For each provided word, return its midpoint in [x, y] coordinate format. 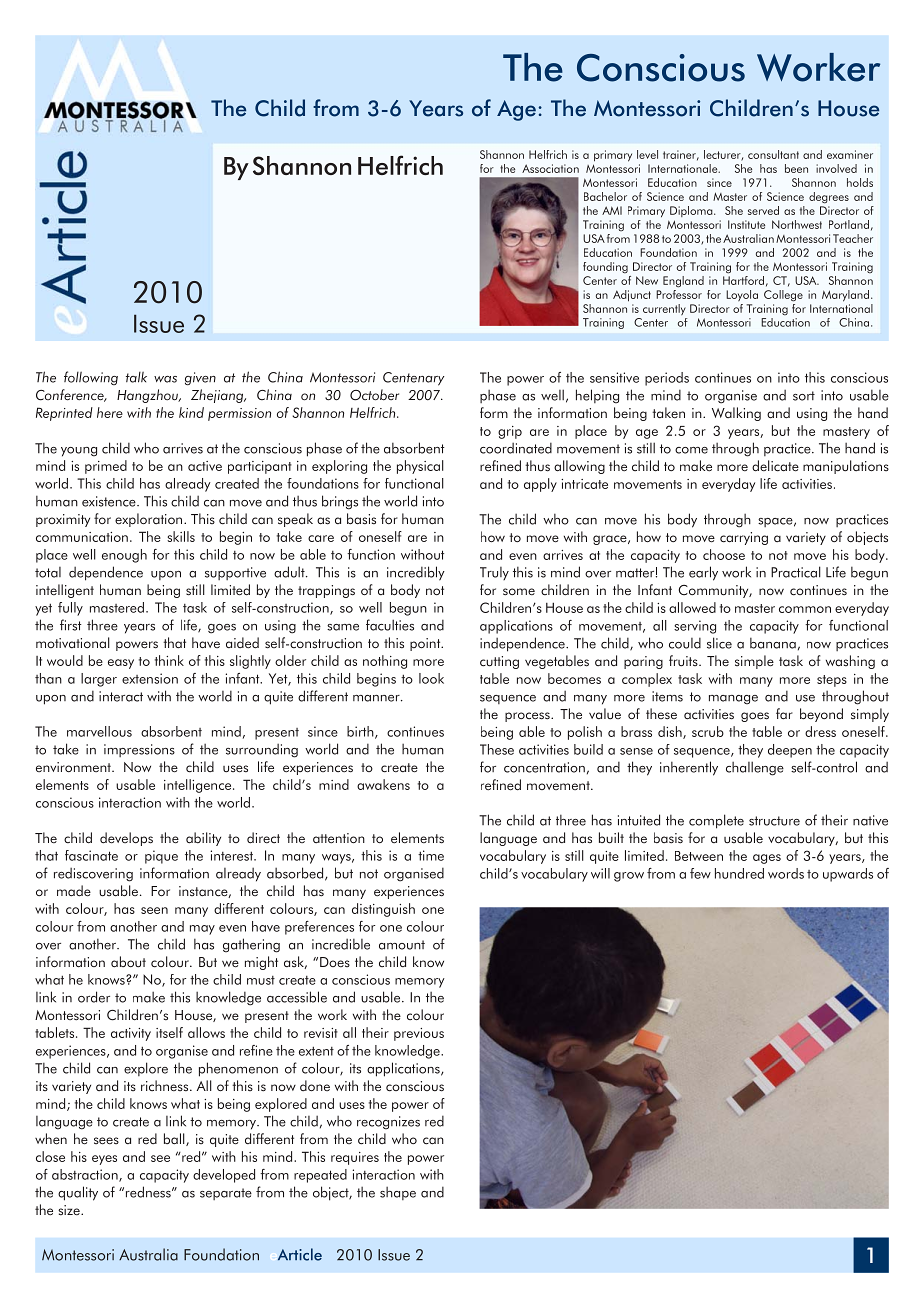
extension [150, 678]
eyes [104, 1160]
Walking [736, 414]
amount [402, 945]
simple [754, 662]
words [786, 873]
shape [398, 1193]
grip [510, 432]
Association [550, 168]
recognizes [388, 1123]
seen [154, 910]
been [796, 168]
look [431, 678]
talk [136, 377]
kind [191, 412]
